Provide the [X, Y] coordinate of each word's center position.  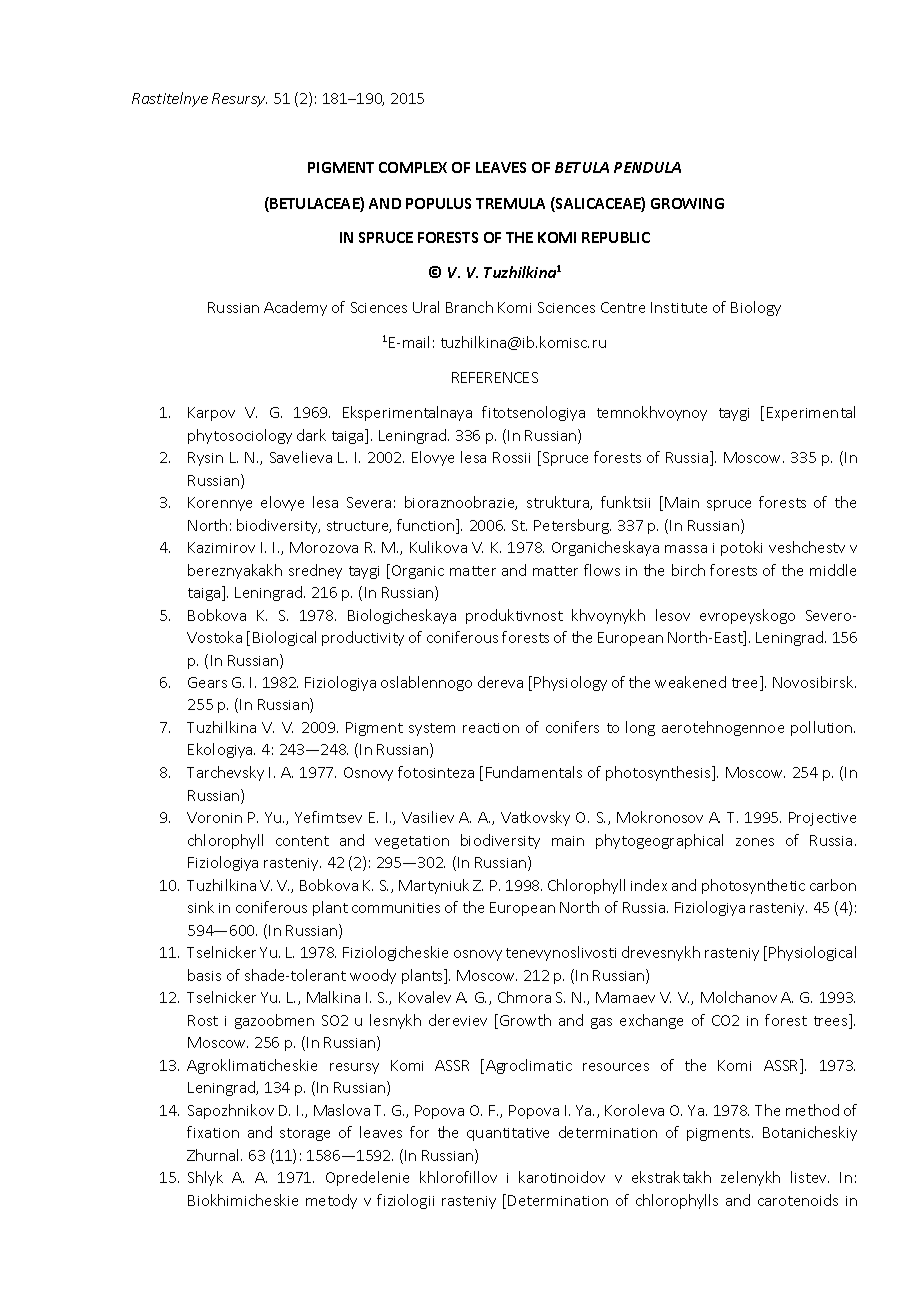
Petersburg [572, 526]
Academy [295, 308]
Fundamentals [534, 772]
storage [305, 1134]
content [302, 841]
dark [311, 435]
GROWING [687, 203]
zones [755, 842]
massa [686, 549]
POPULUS [438, 203]
